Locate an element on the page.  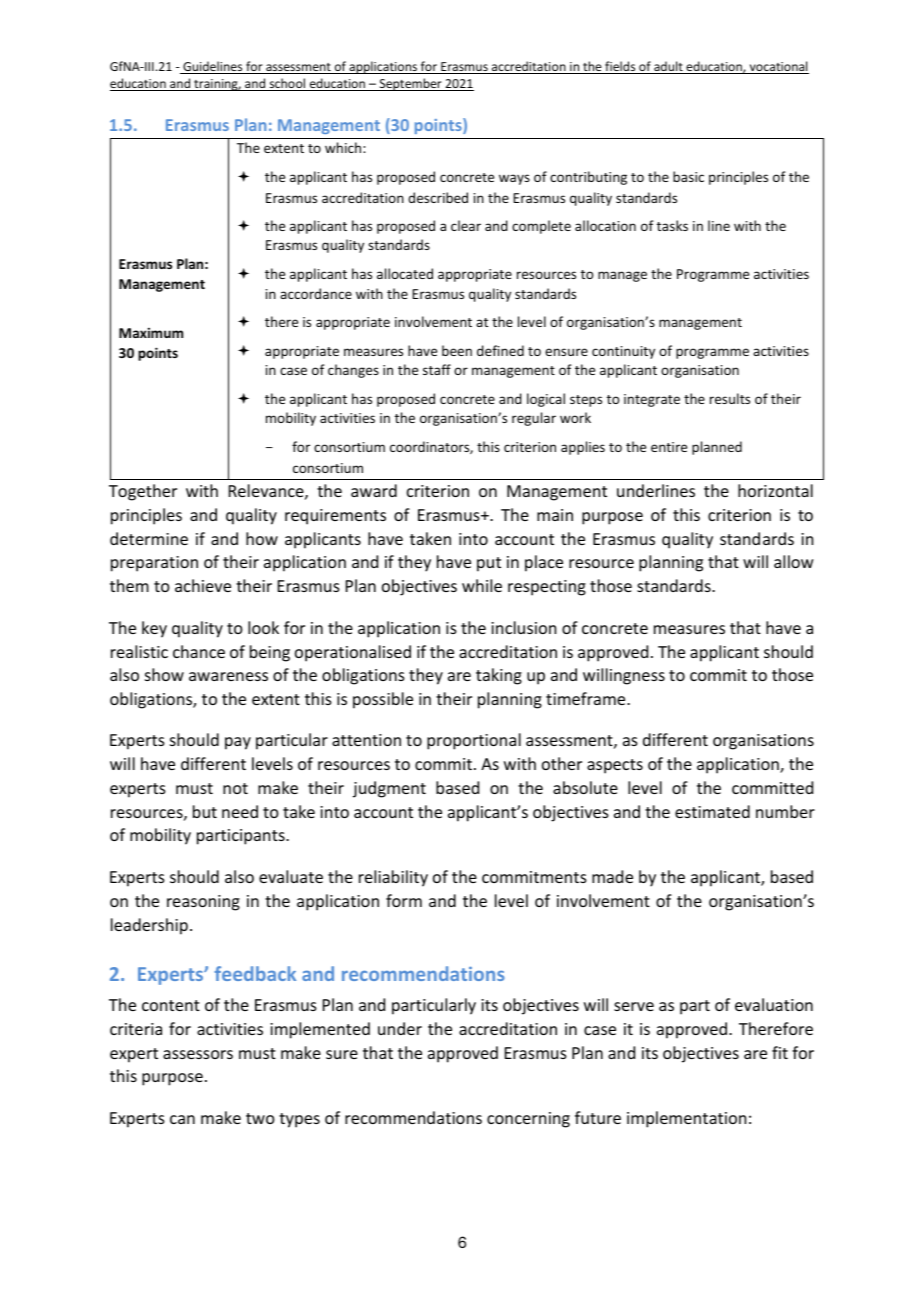
results is located at coordinates (730, 398).
